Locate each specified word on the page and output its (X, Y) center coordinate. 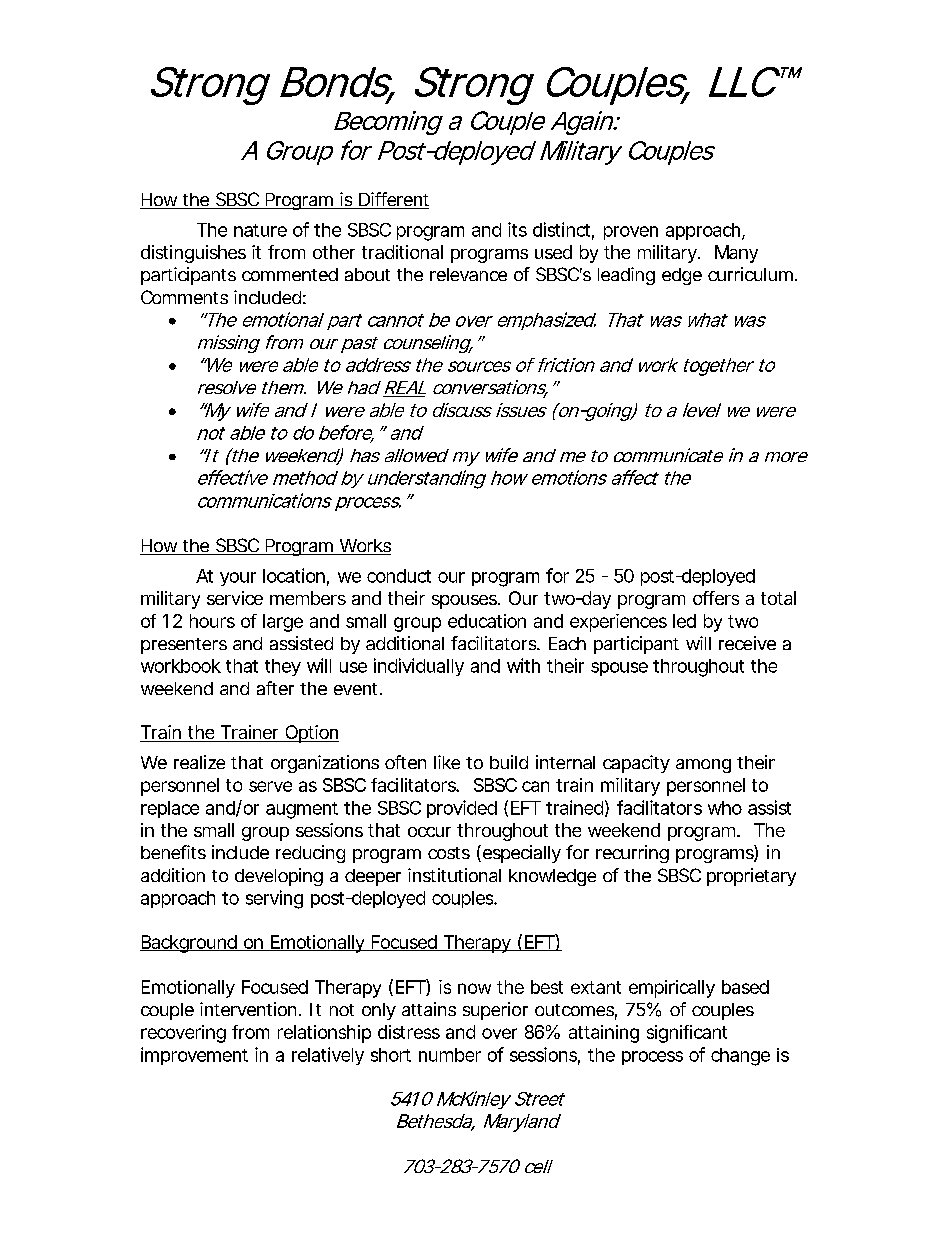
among (703, 766)
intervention (250, 1009)
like (447, 762)
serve (270, 786)
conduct (399, 576)
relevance (468, 274)
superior (495, 1011)
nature (260, 230)
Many (736, 254)
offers (716, 598)
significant (687, 1034)
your (238, 579)
